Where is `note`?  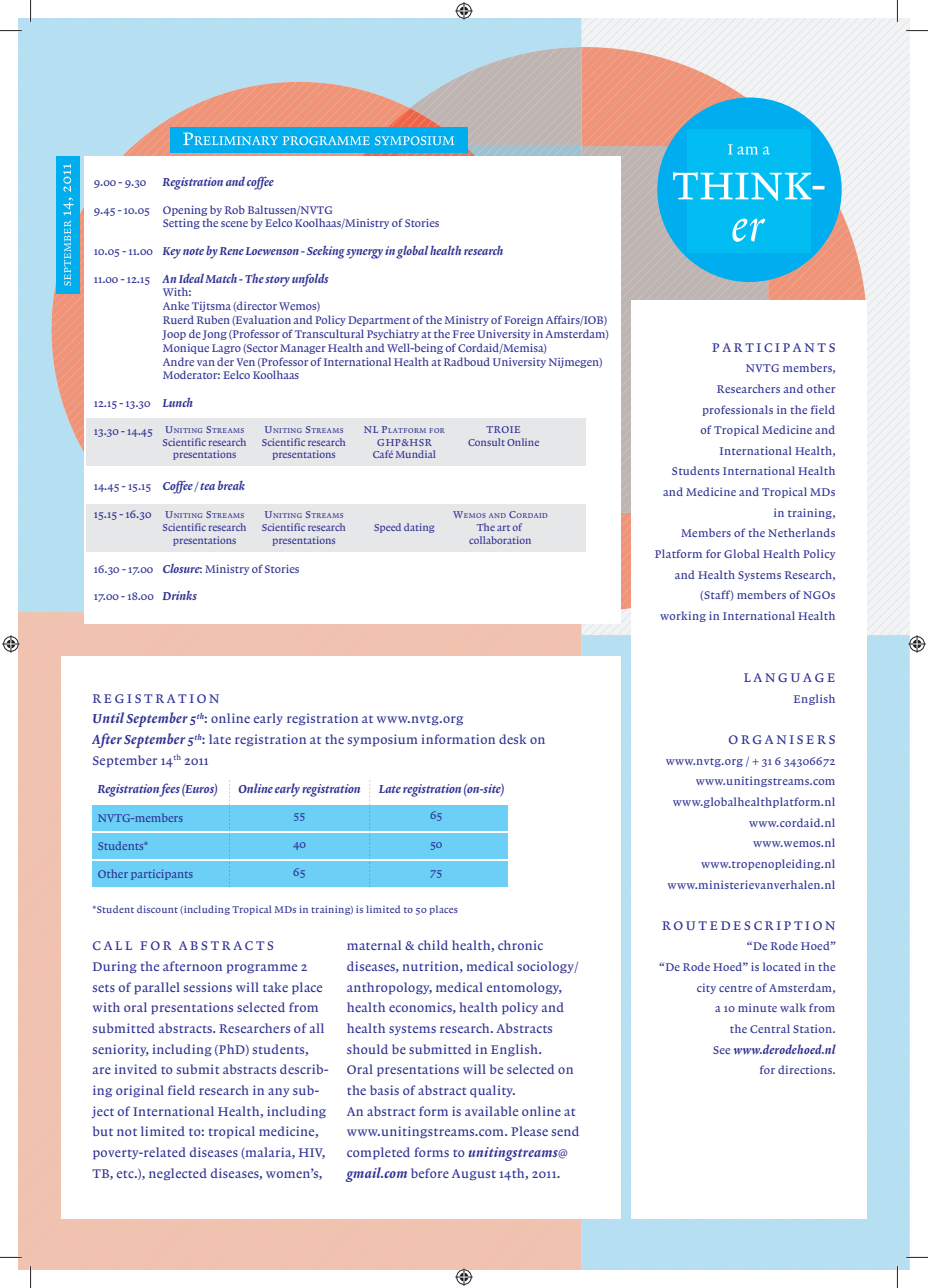 note is located at coordinates (193, 251).
